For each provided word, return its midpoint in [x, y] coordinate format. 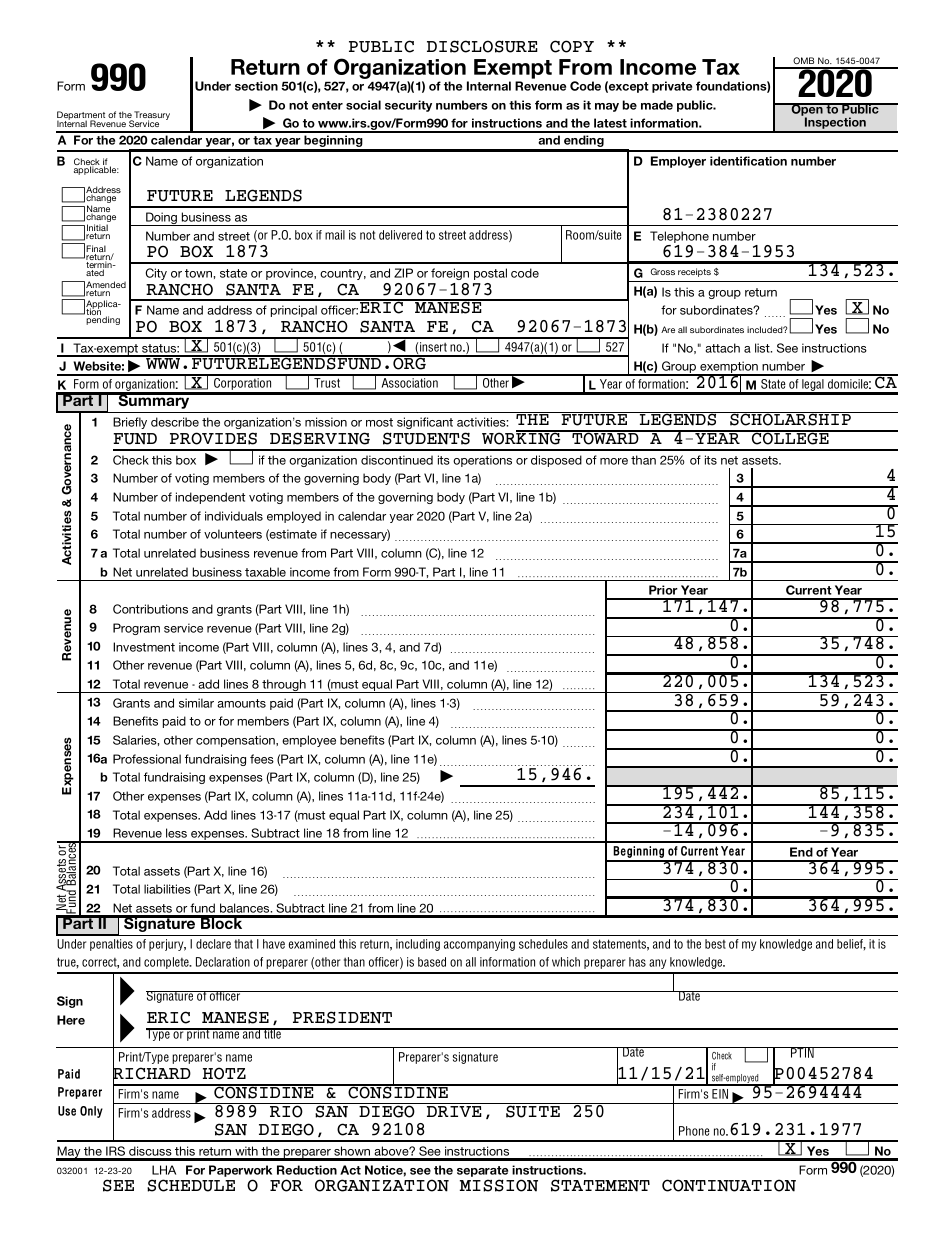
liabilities [167, 889]
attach [722, 348]
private [672, 87]
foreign [450, 274]
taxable [265, 572]
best [715, 944]
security [408, 106]
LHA [164, 1170]
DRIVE [454, 1111]
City [156, 274]
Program [136, 629]
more [614, 461]
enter [327, 105]
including [418, 945]
